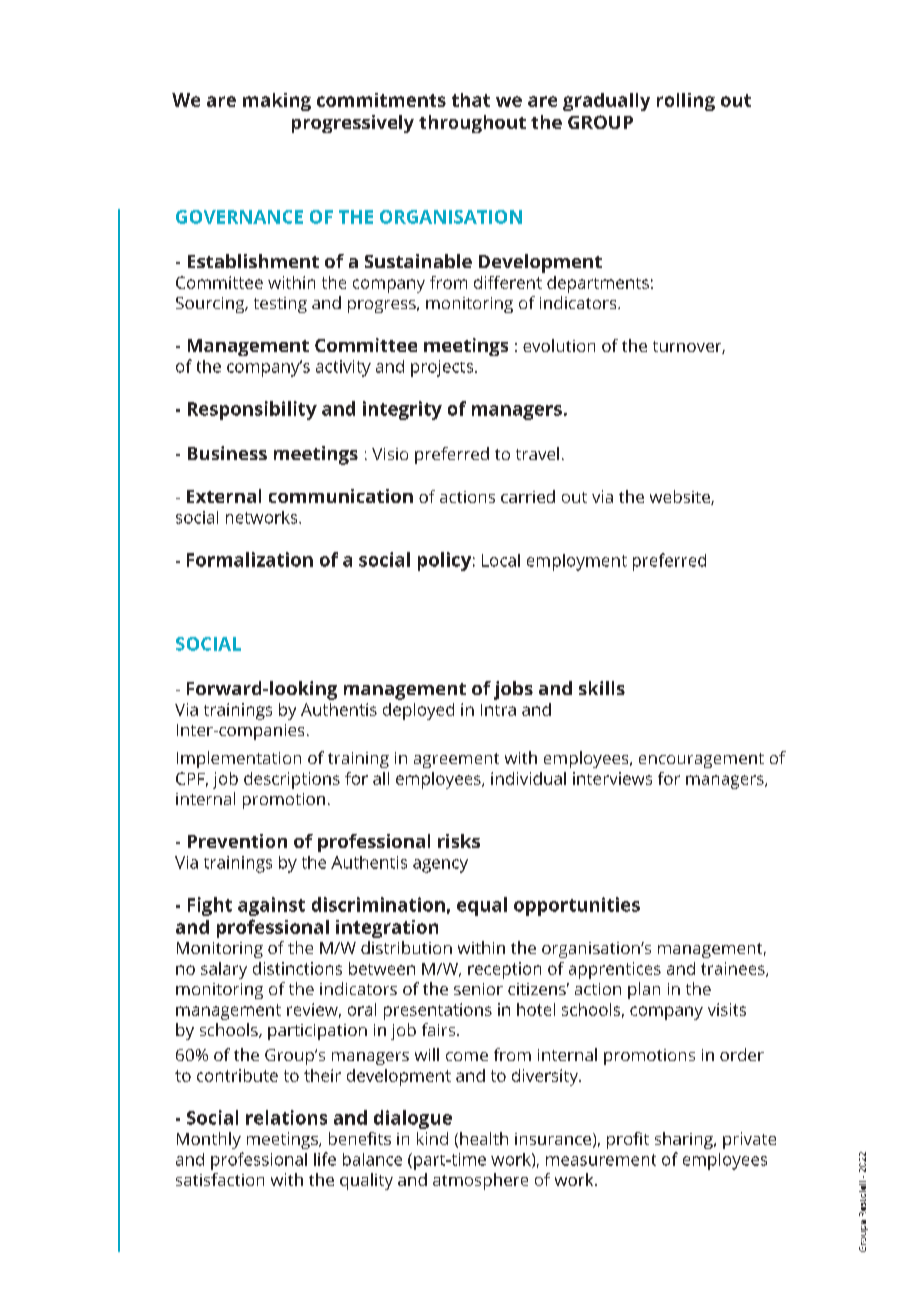 Image resolution: width=924 pixels, height=1308 pixels. Describe the element at coordinates (513, 690) in the image. I see `jobs` at that location.
